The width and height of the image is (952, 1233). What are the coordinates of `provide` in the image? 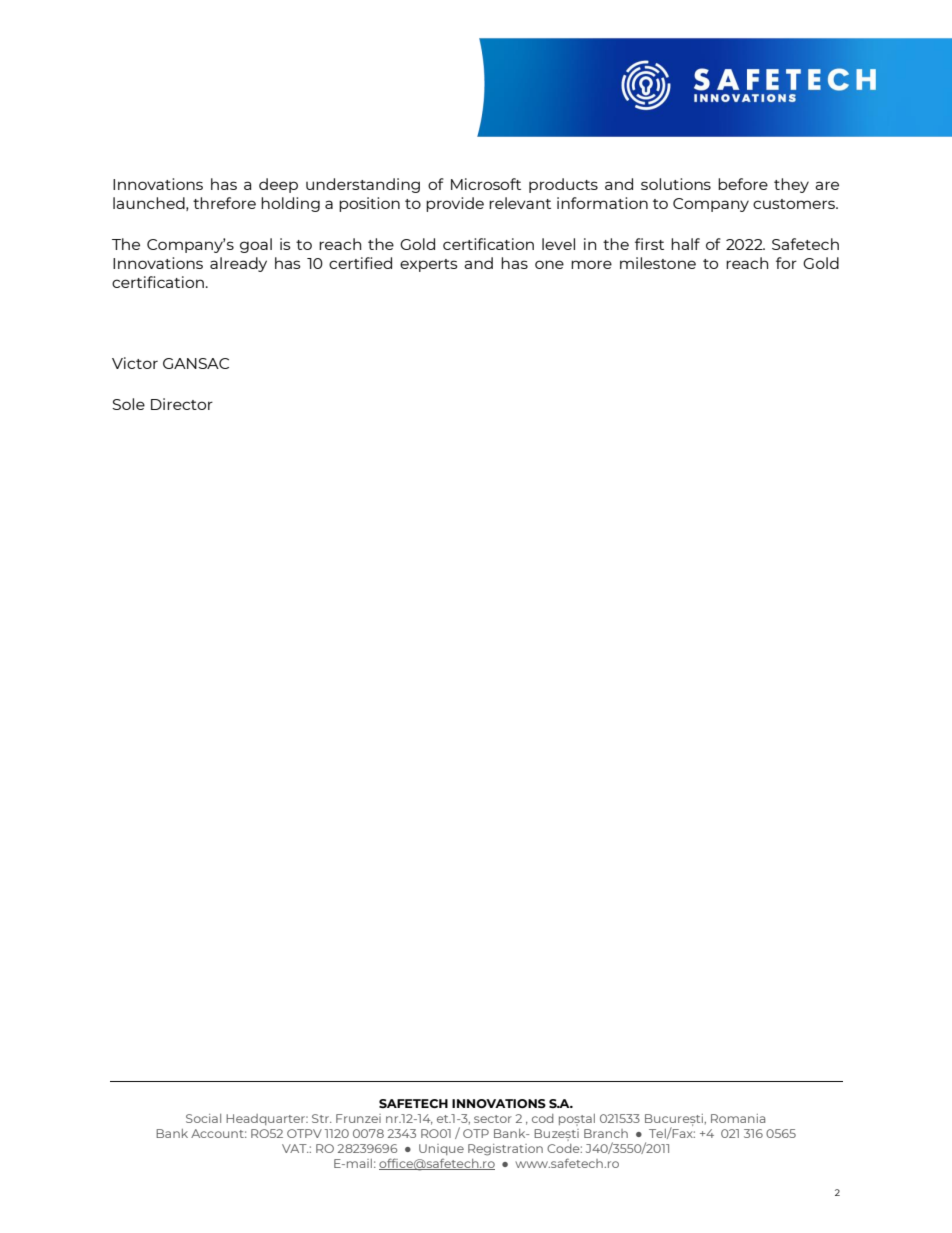 It's located at (455, 204).
